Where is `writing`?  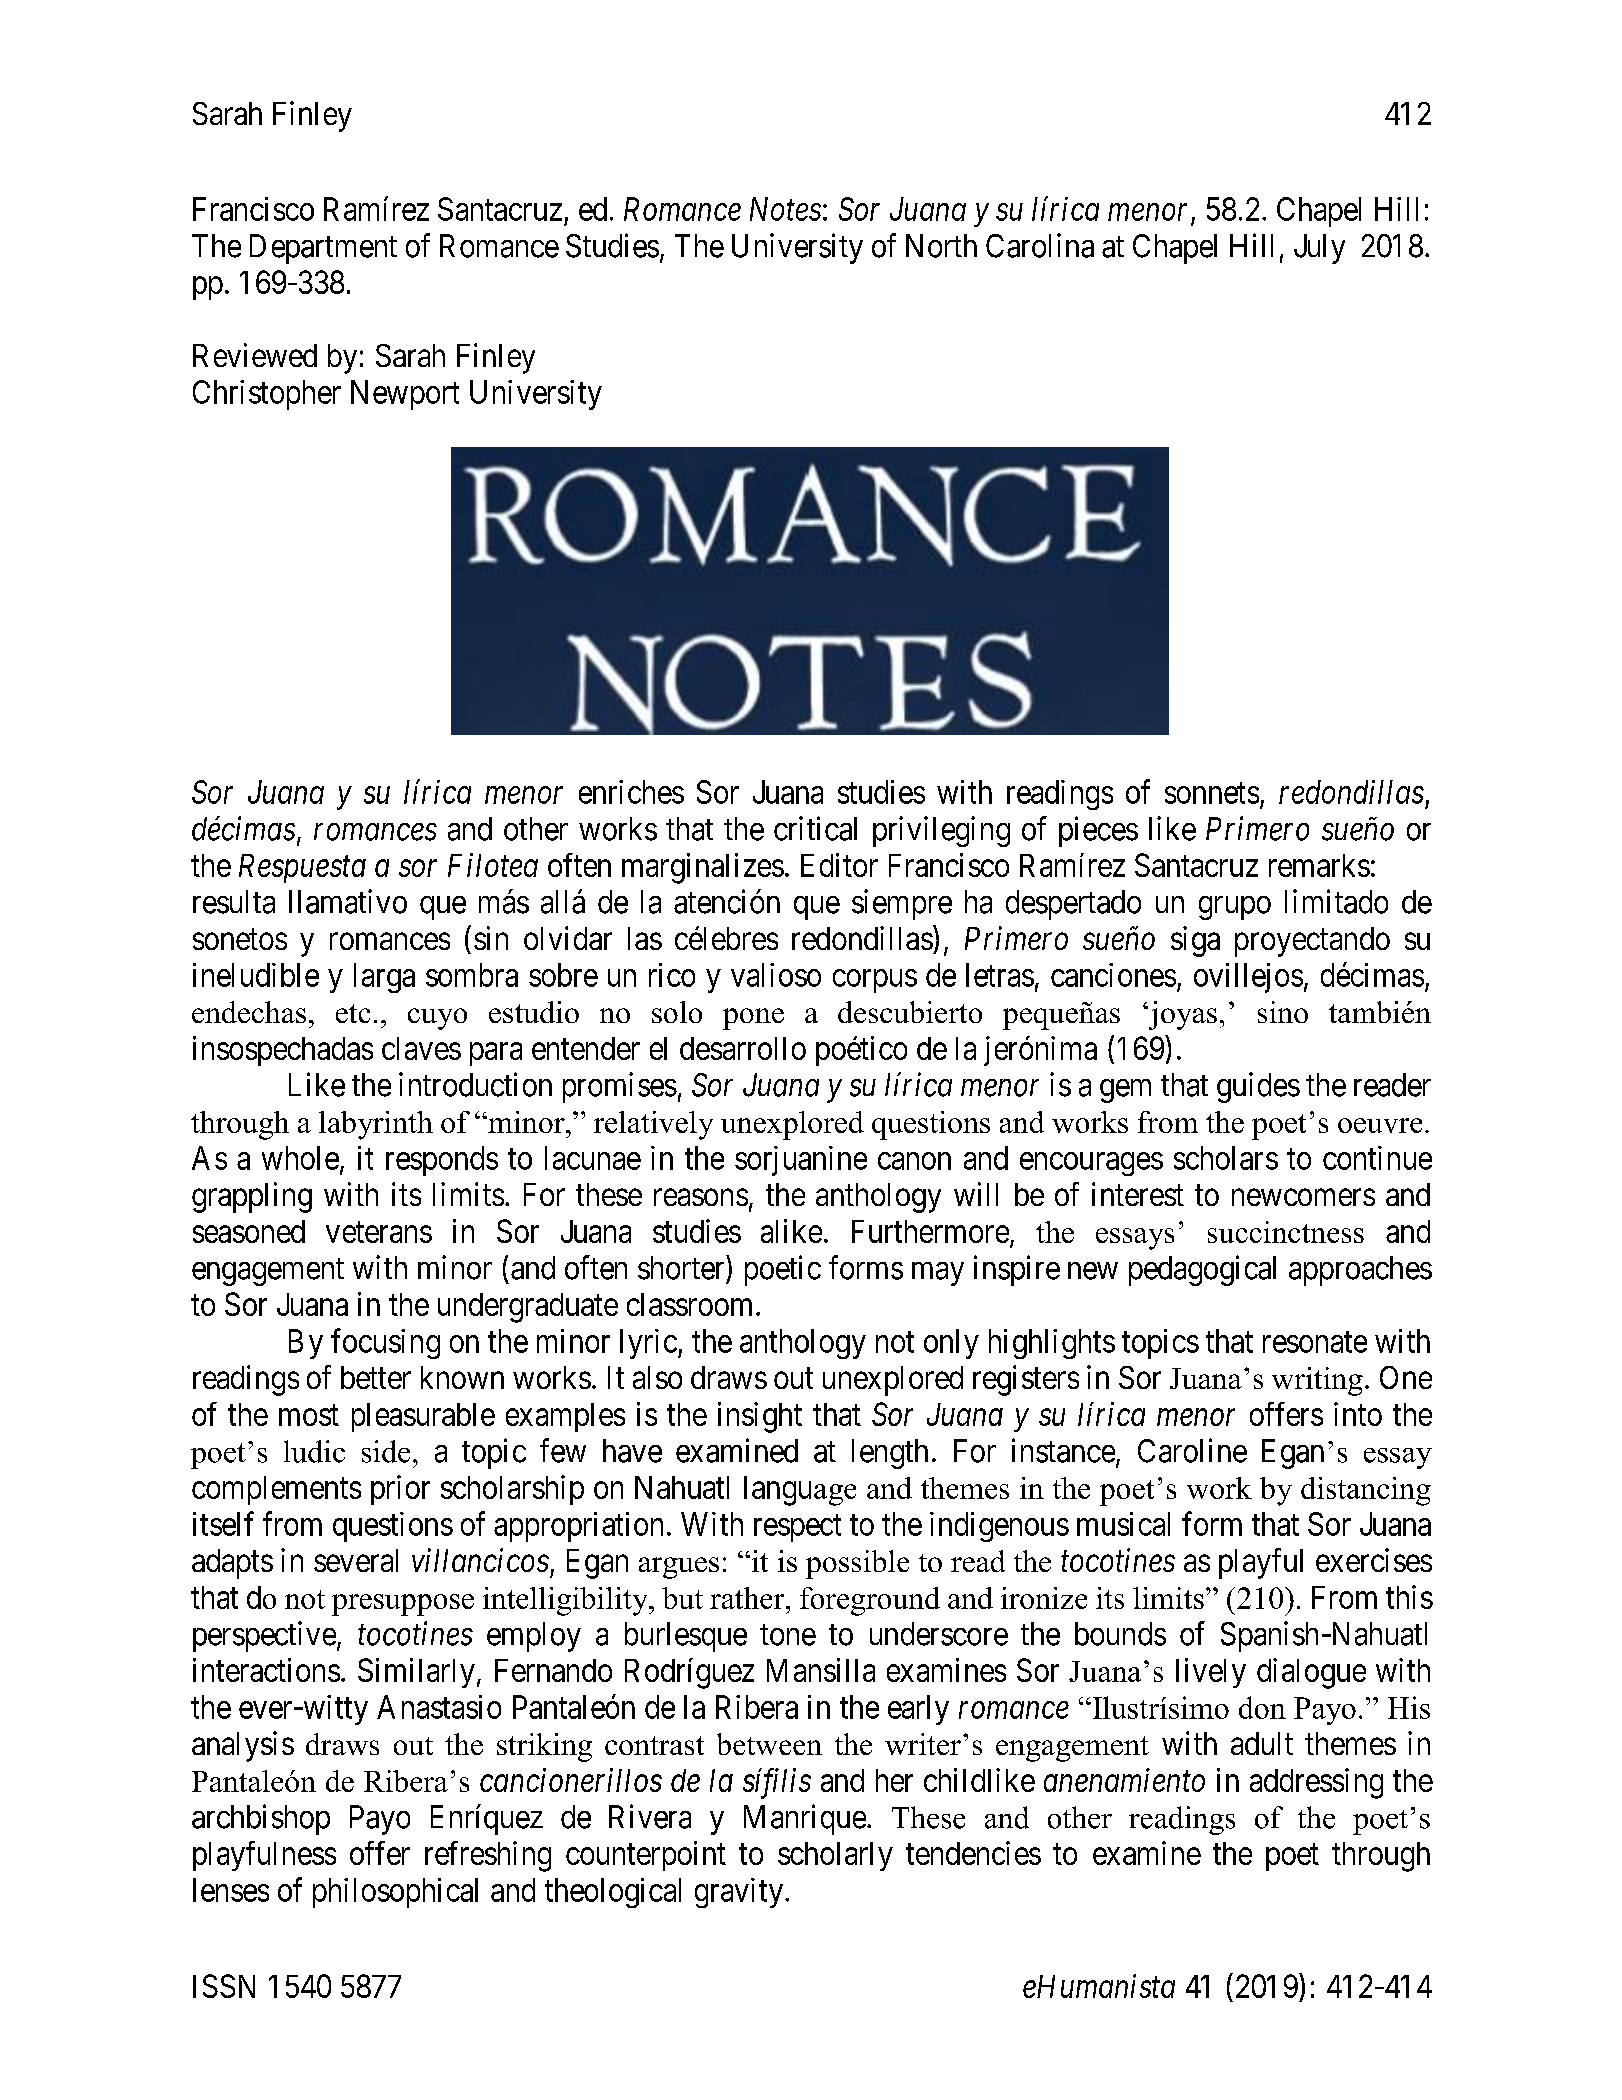
writing is located at coordinates (1317, 1381).
